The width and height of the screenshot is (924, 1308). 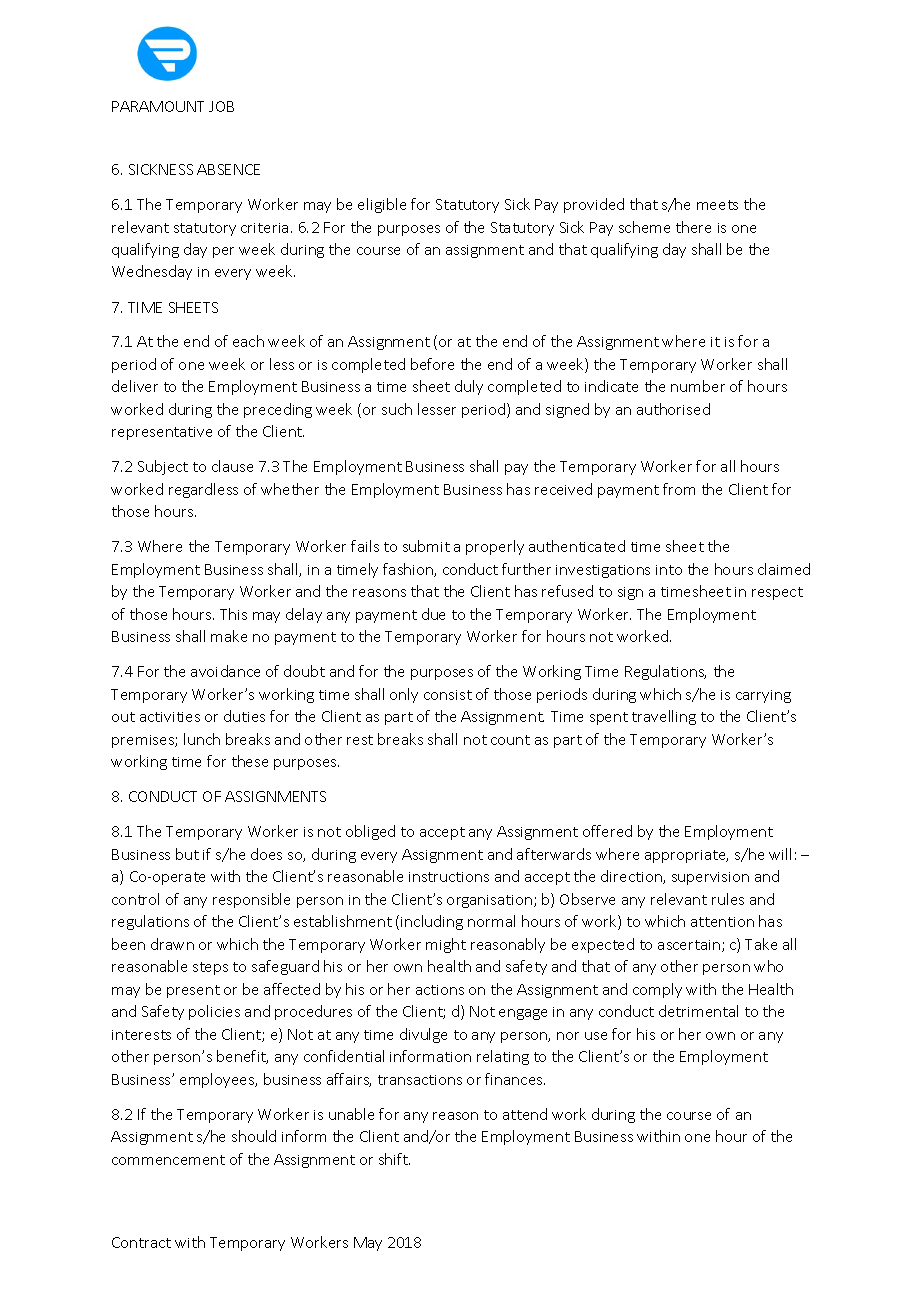 What do you see at coordinates (228, 169) in the screenshot?
I see `ABSENCE` at bounding box center [228, 169].
